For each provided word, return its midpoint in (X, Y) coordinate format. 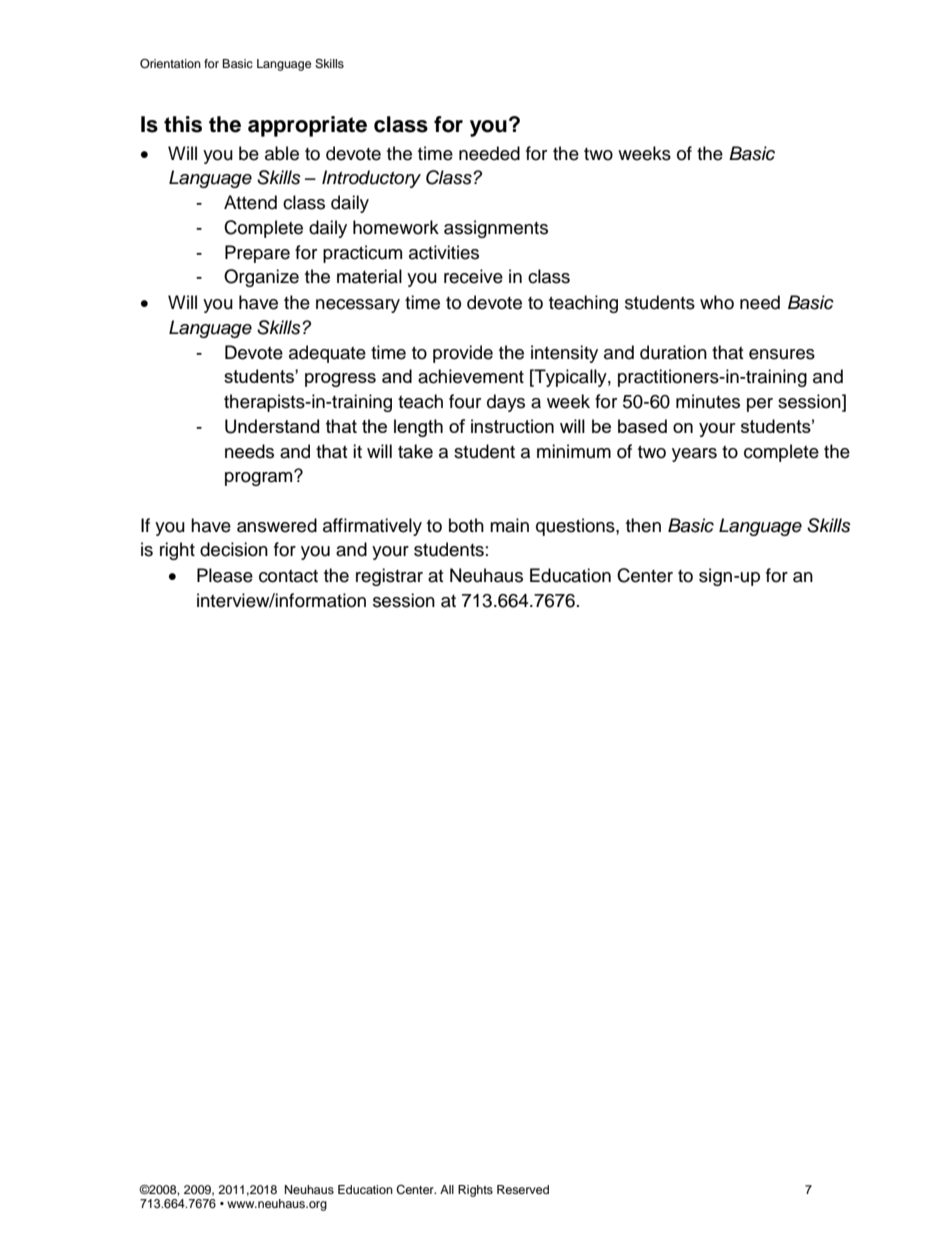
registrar (389, 577)
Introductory (371, 179)
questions (576, 527)
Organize (261, 278)
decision (234, 549)
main (509, 525)
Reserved (523, 1189)
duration (673, 352)
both (466, 525)
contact (288, 576)
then (643, 525)
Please (225, 575)
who (717, 302)
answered (277, 525)
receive (473, 276)
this (183, 124)
